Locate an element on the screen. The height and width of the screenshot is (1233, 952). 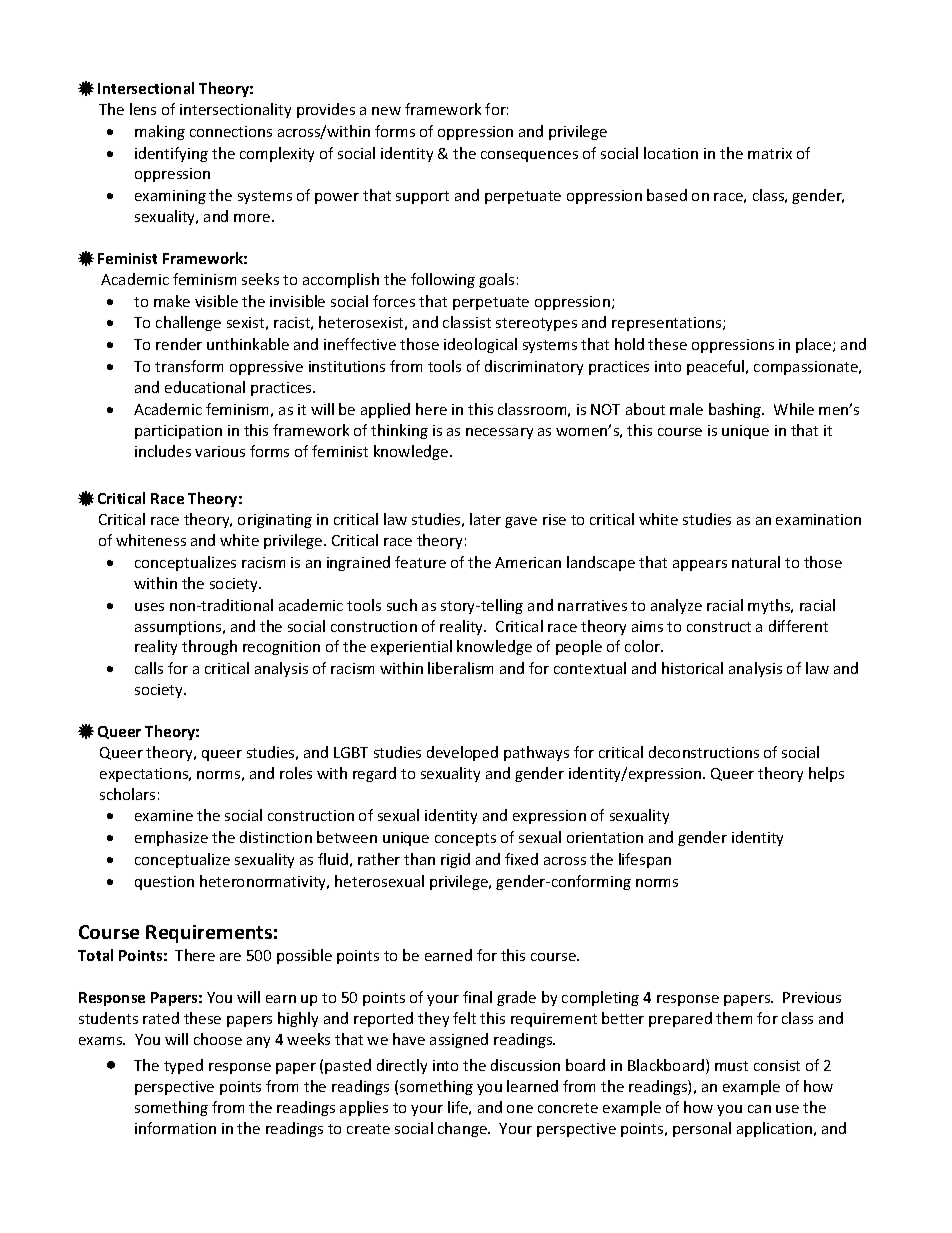
change is located at coordinates (463, 1129).
